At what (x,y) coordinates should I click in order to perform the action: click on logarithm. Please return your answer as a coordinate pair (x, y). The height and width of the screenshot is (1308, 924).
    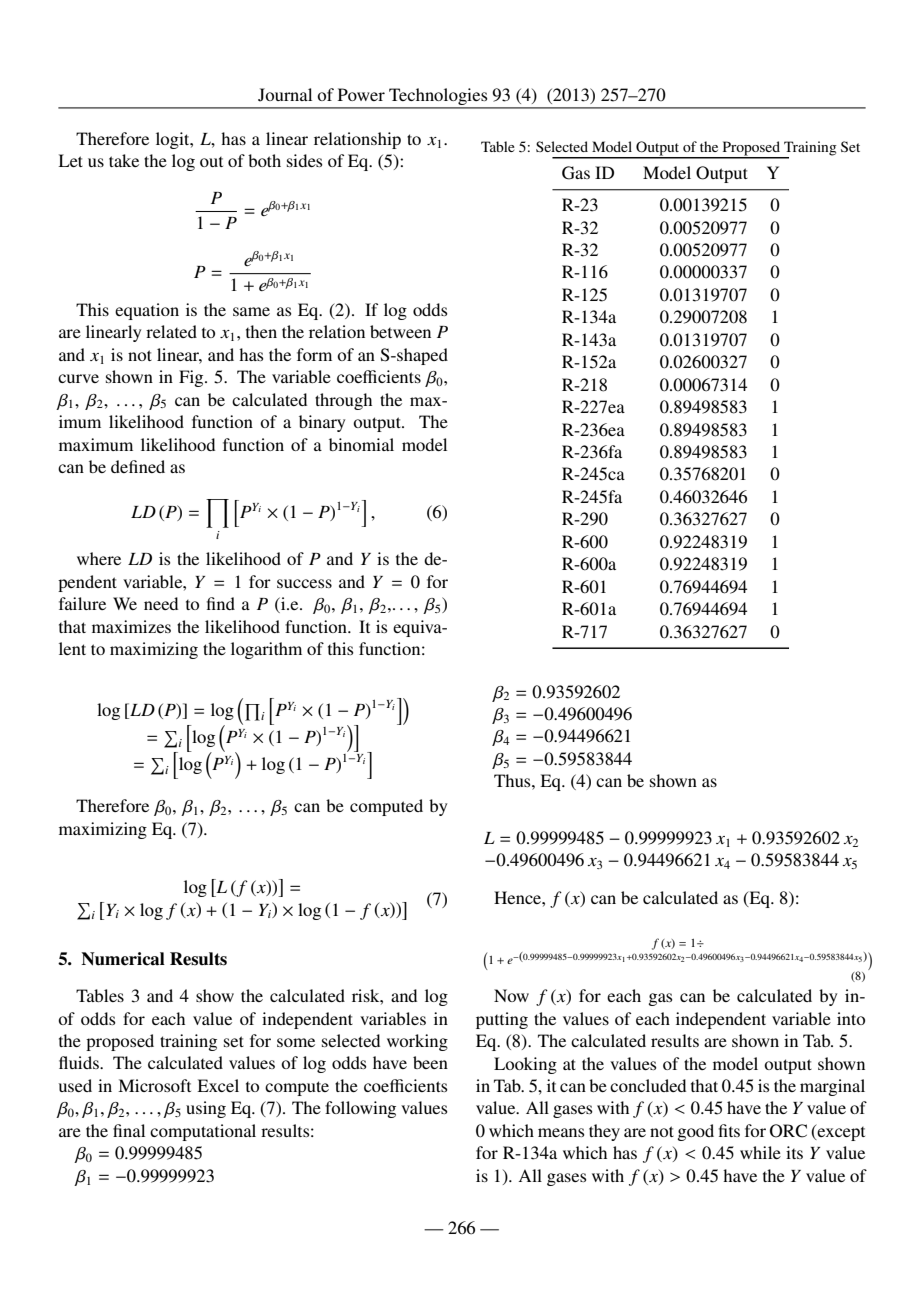
    Looking at the image, I should click on (266, 650).
